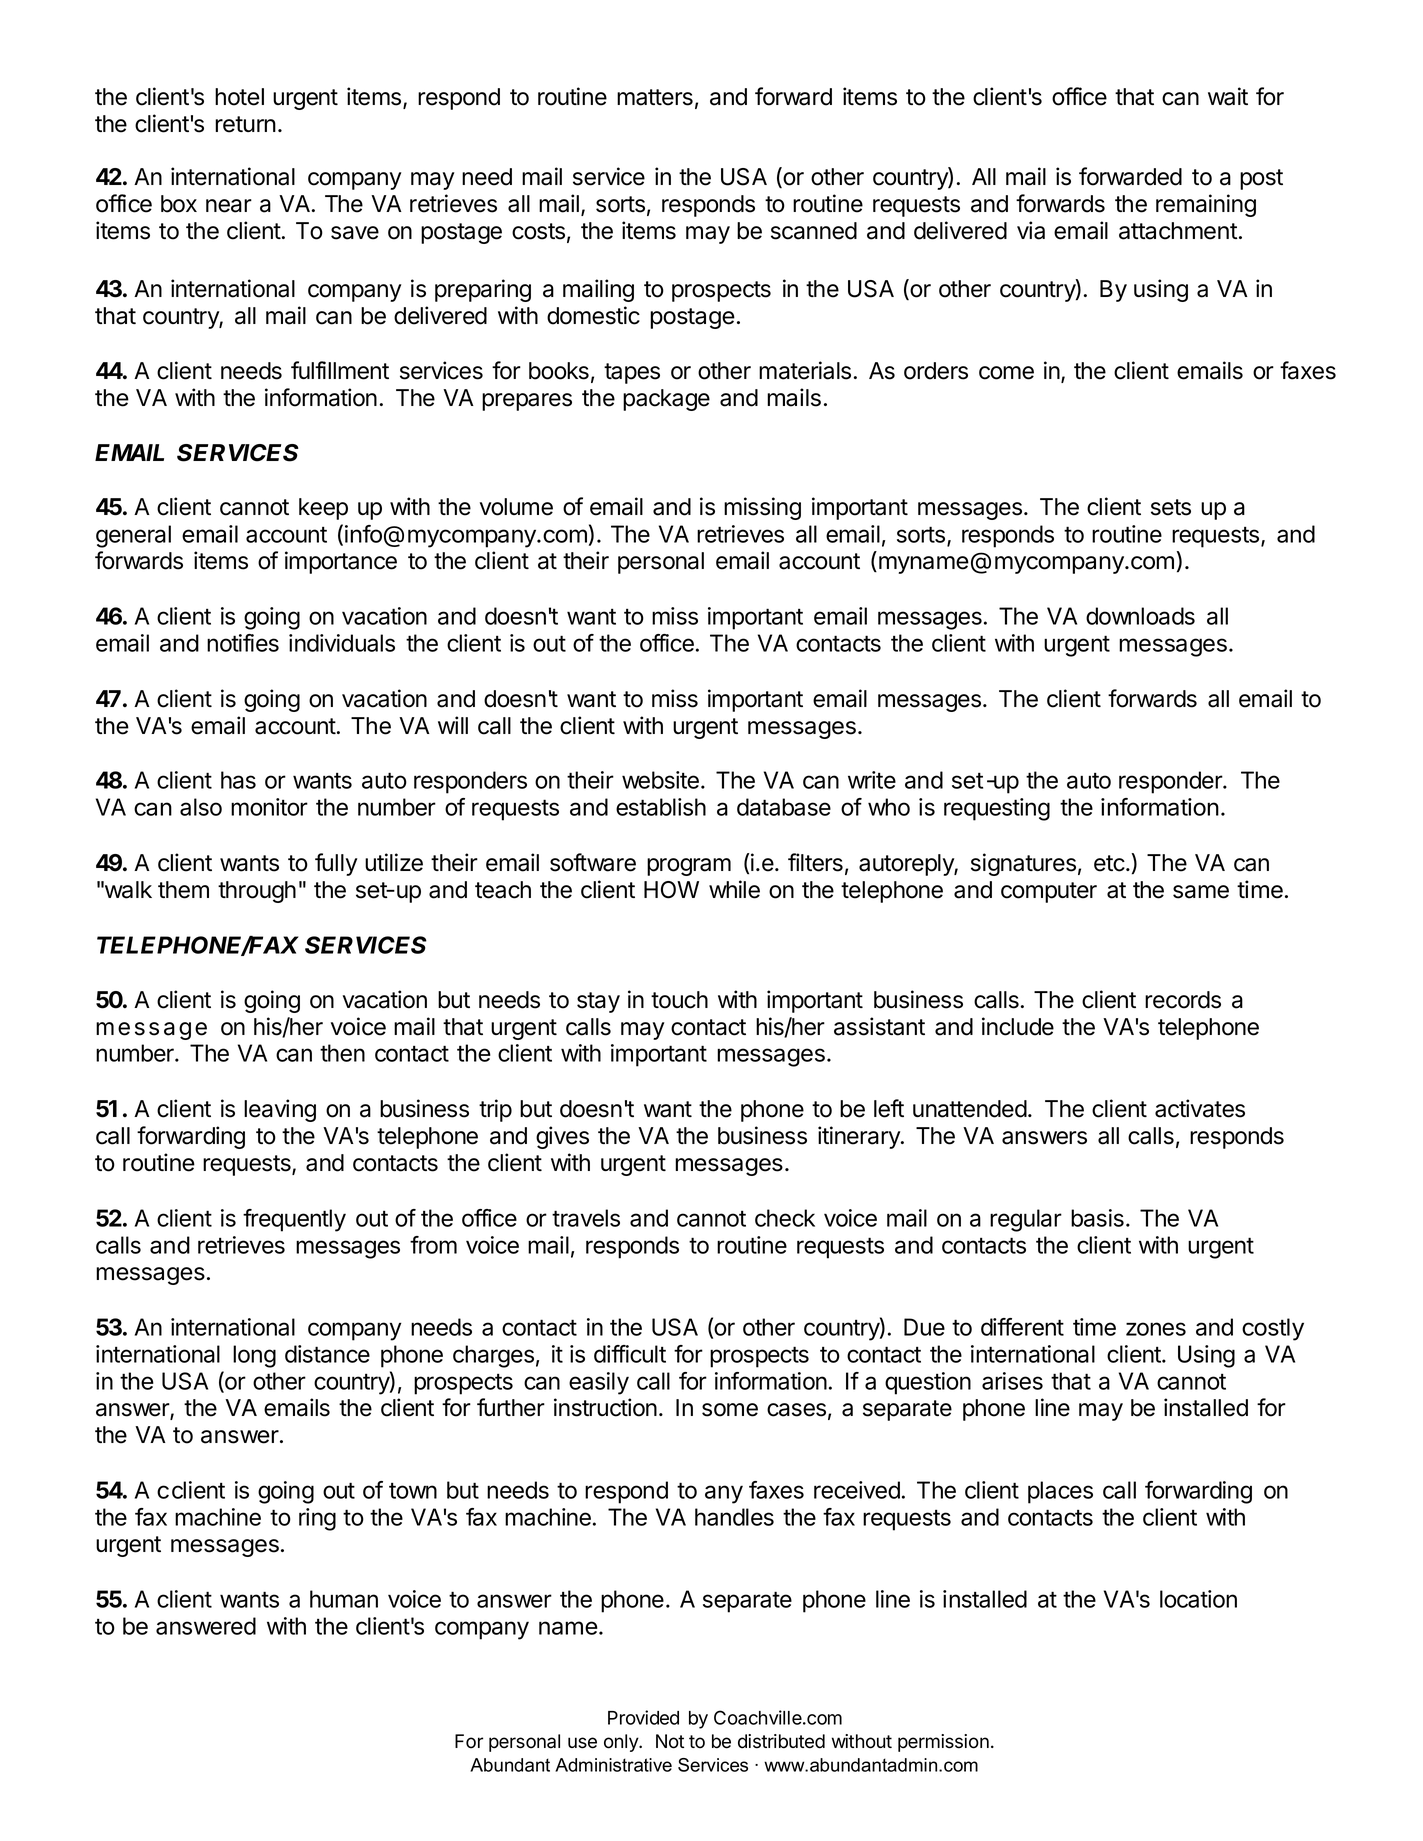 The image size is (1423, 1841). Describe the element at coordinates (1097, 1218) in the screenshot. I see `basis` at that location.
